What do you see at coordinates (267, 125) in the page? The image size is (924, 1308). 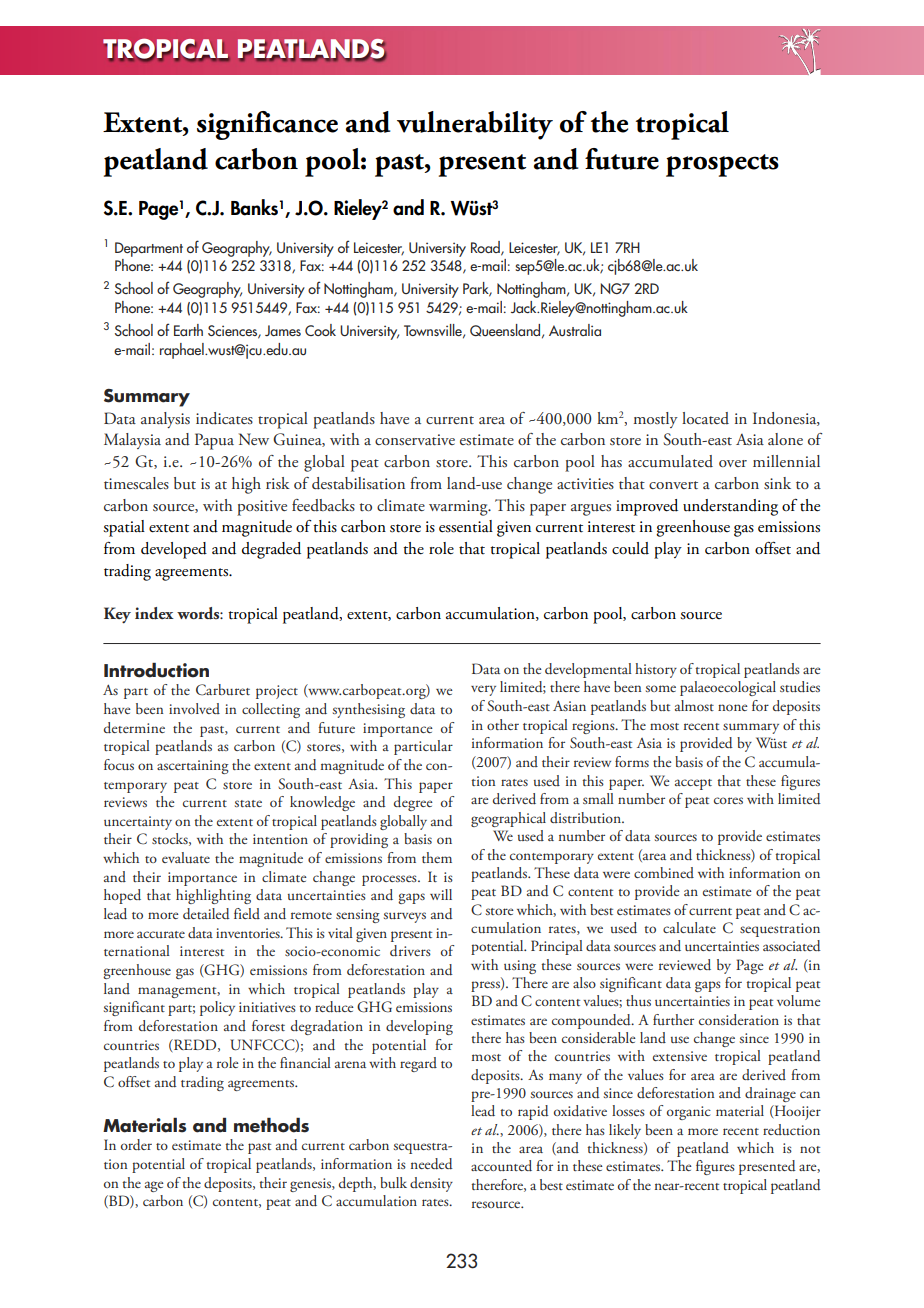 I see `significance` at bounding box center [267, 125].
